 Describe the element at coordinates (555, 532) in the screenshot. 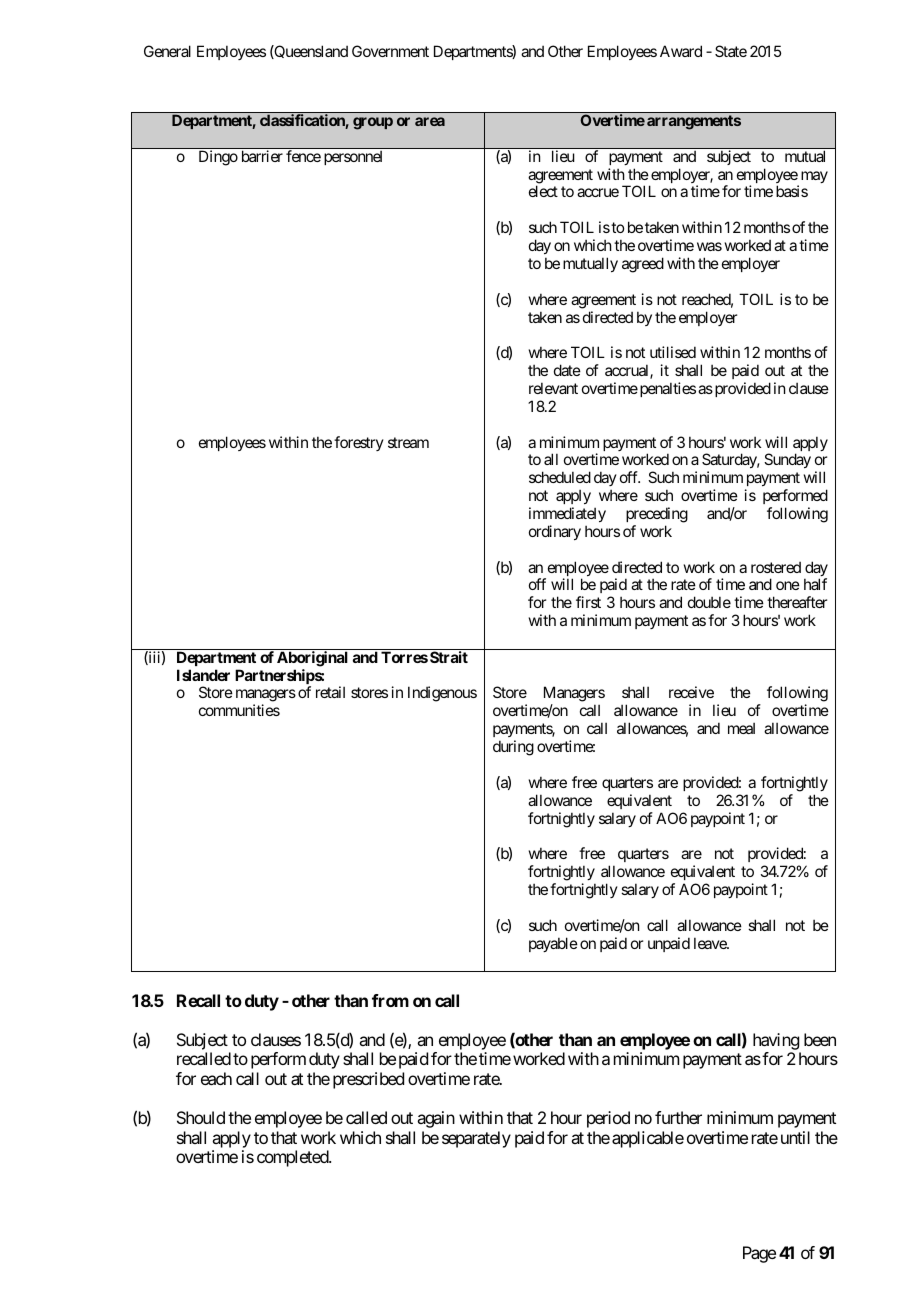

I see `ordinary` at that location.
